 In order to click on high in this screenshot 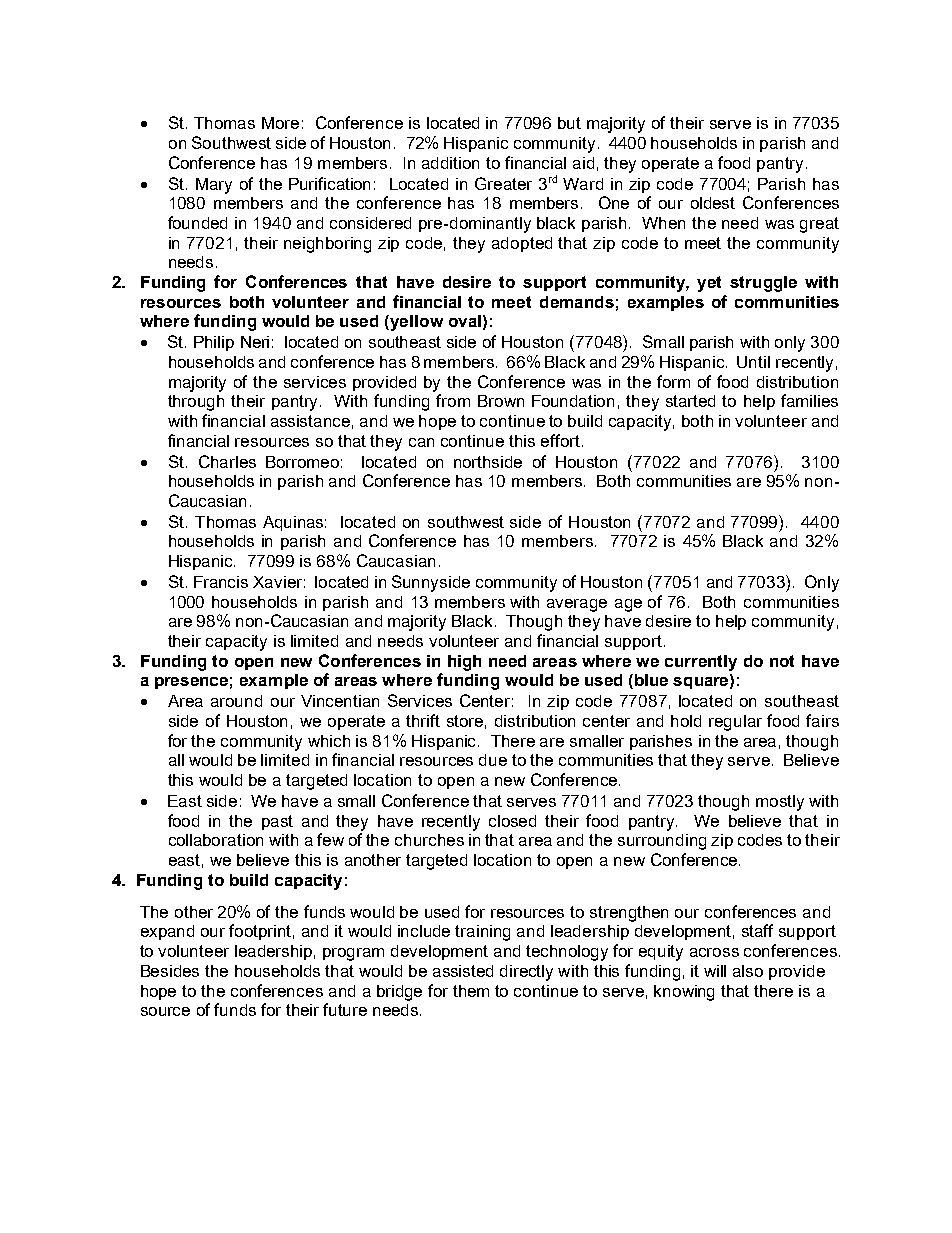, I will do `click(464, 663)`.
